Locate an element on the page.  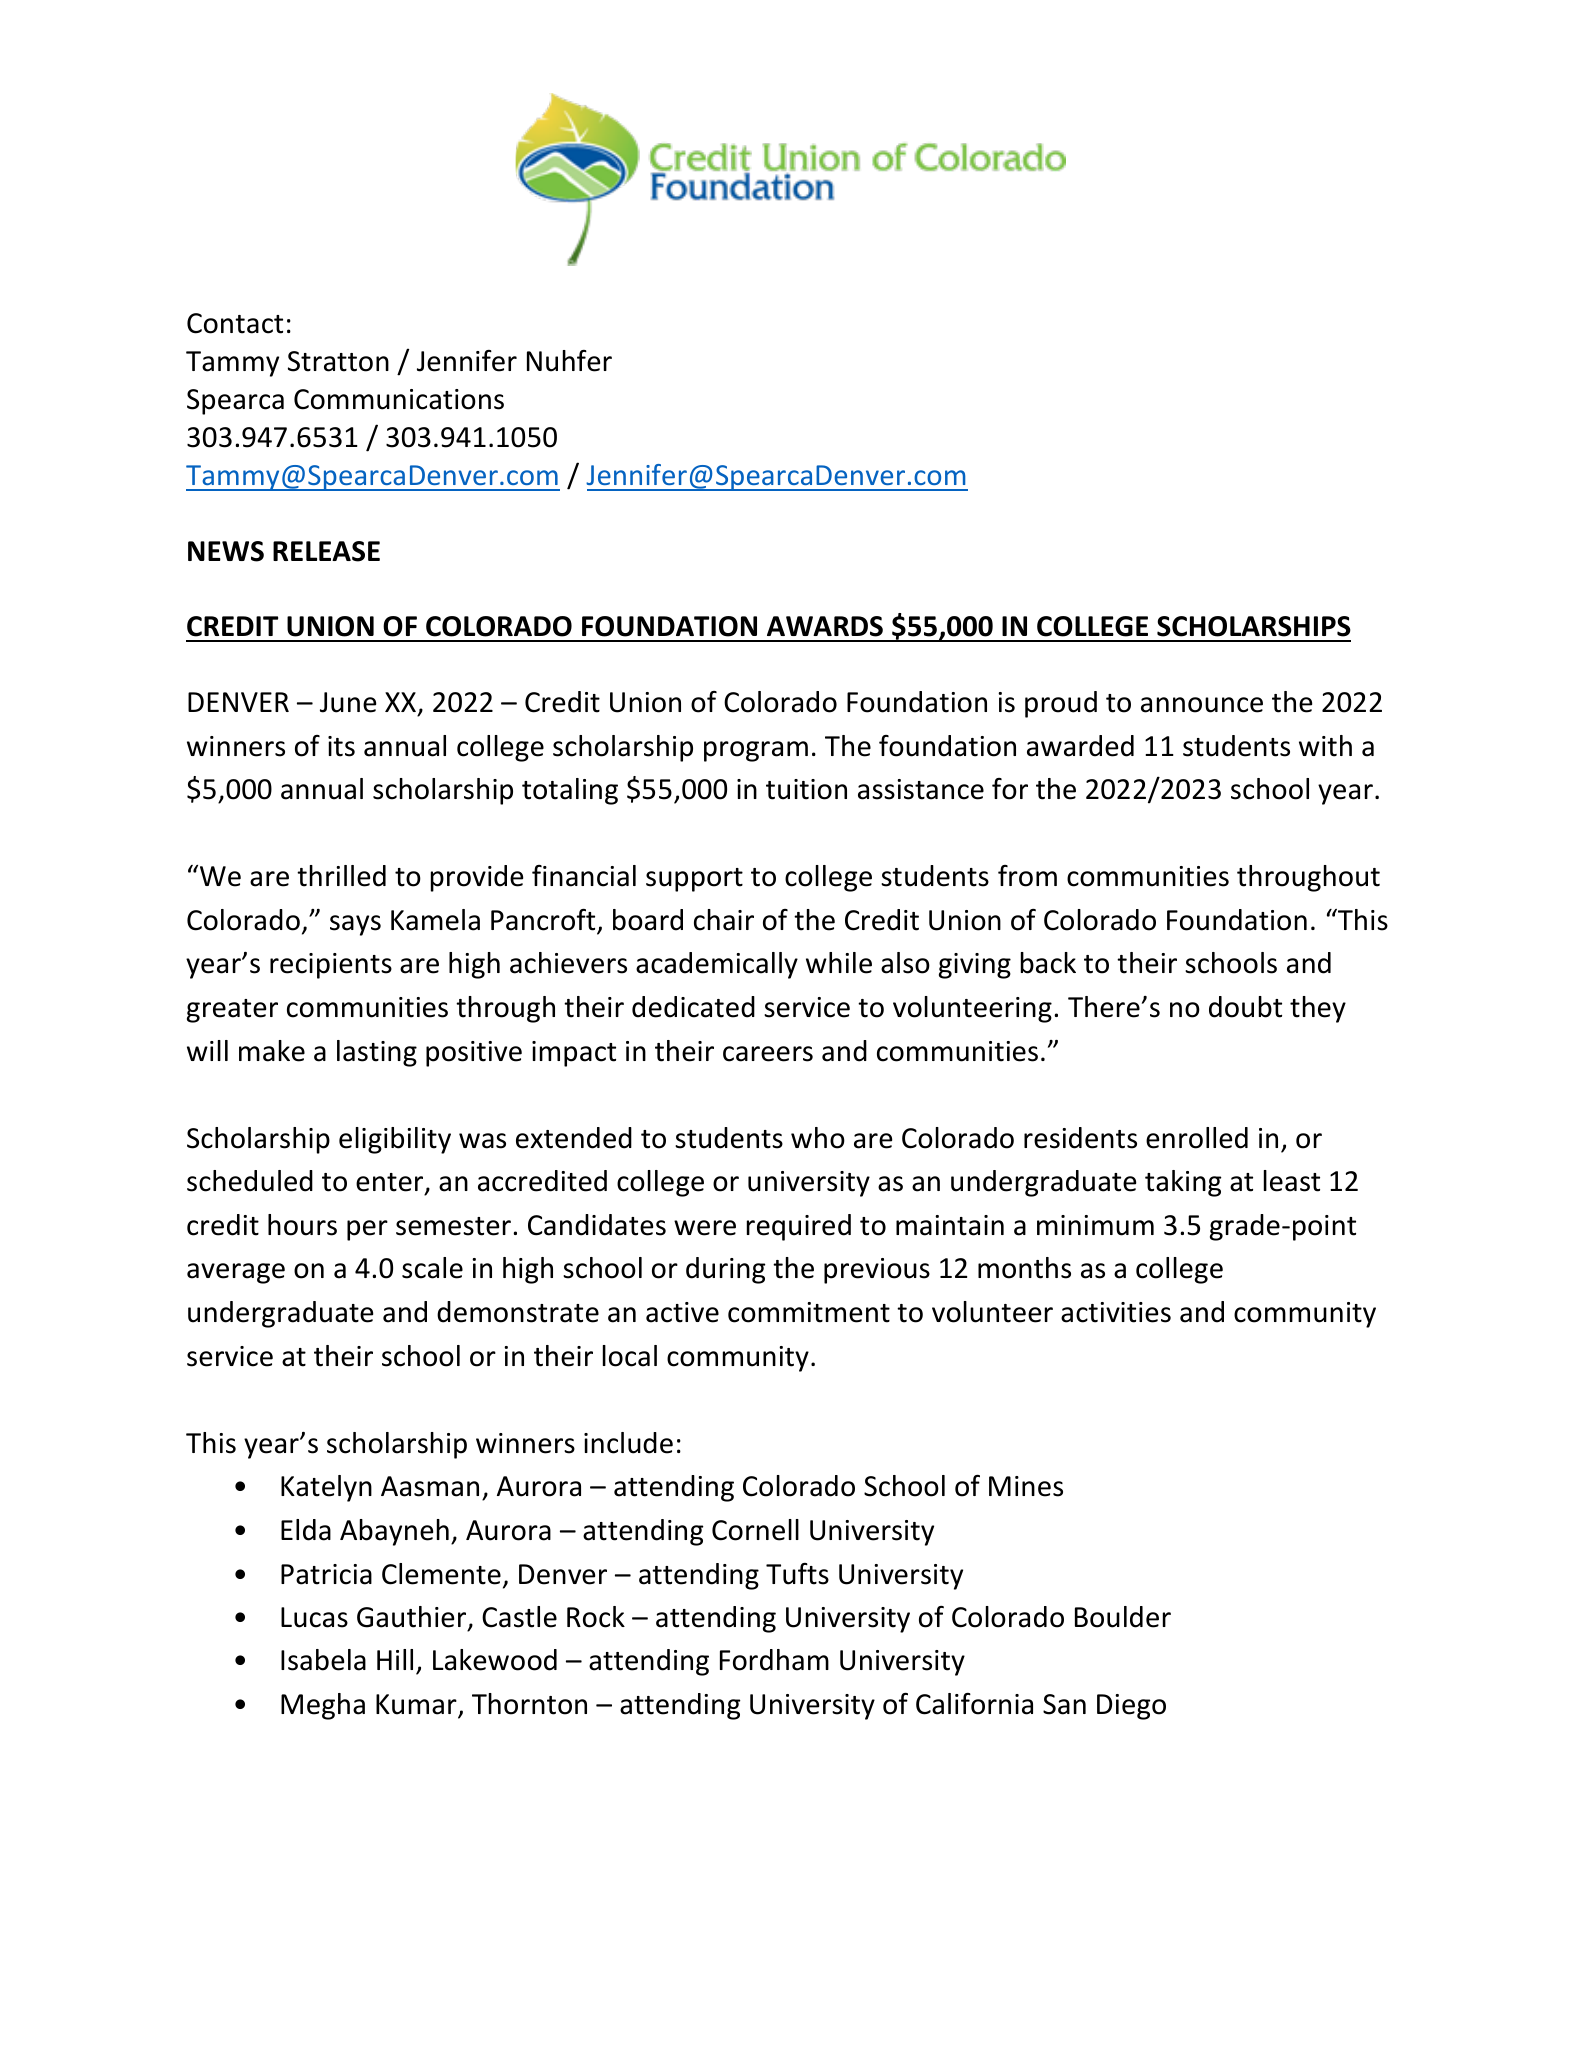
who is located at coordinates (818, 1138).
